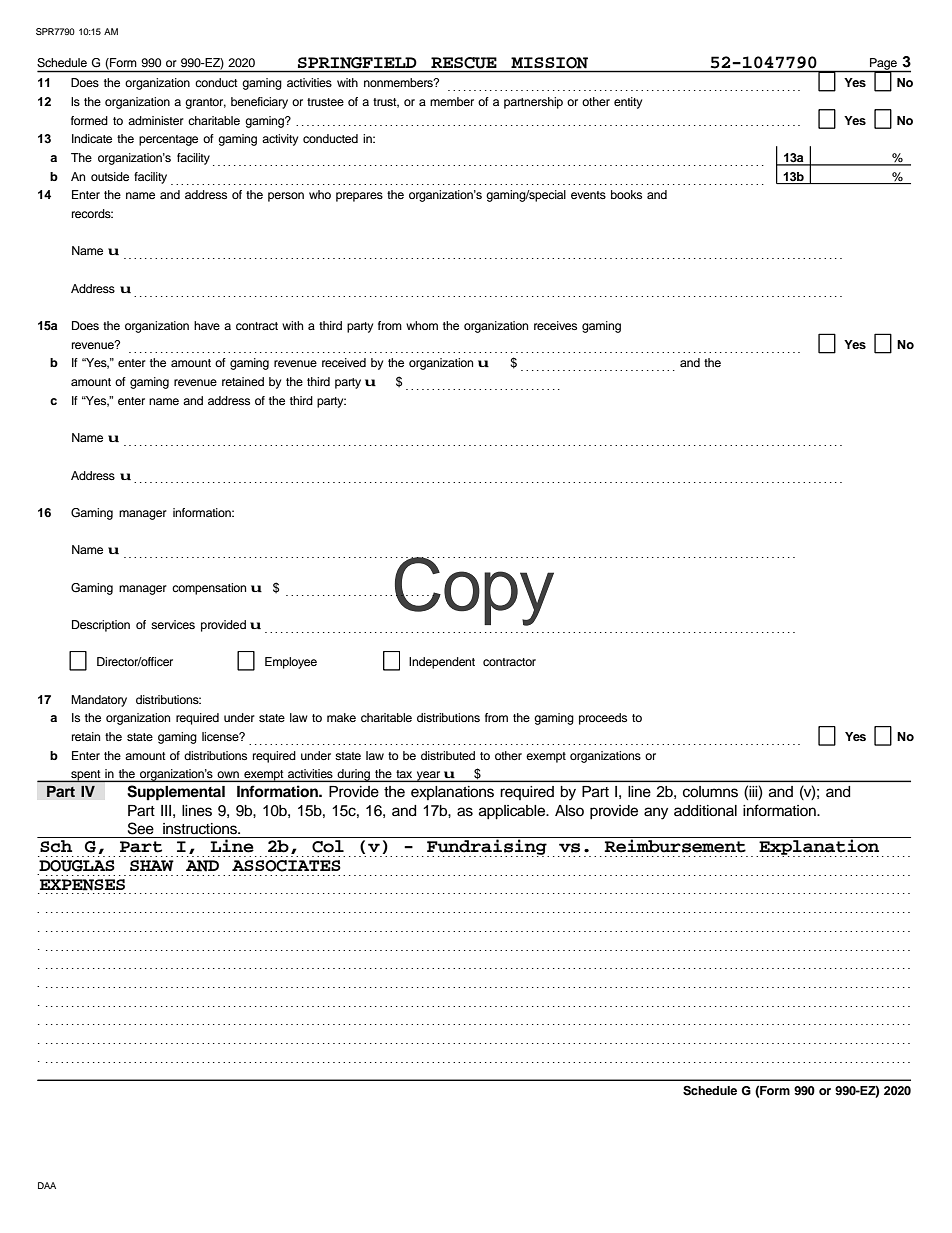  I want to click on DAA, so click(47, 1185).
